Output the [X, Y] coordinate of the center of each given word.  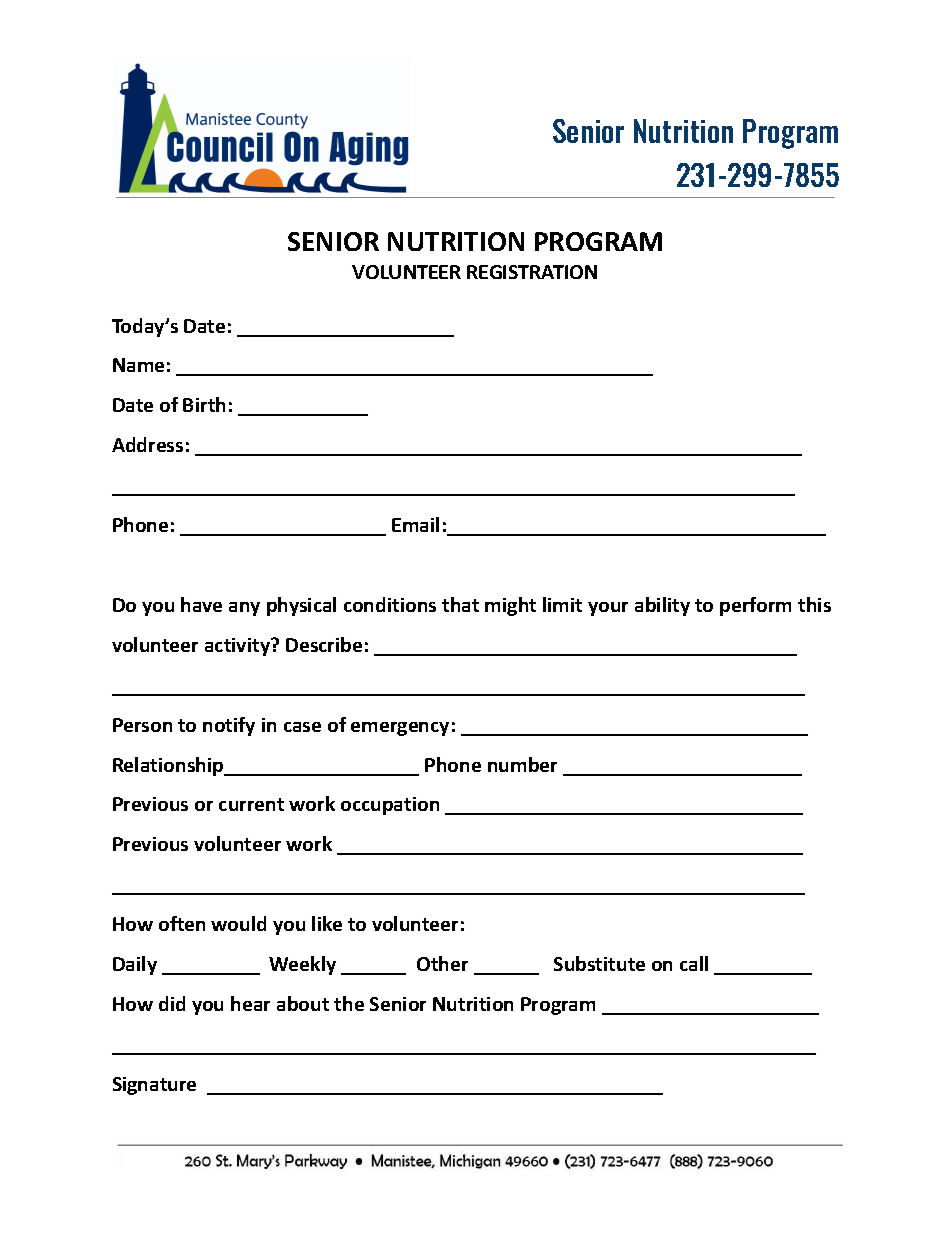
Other [442, 963]
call [694, 963]
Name [138, 365]
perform [755, 606]
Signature [154, 1086]
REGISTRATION [532, 272]
